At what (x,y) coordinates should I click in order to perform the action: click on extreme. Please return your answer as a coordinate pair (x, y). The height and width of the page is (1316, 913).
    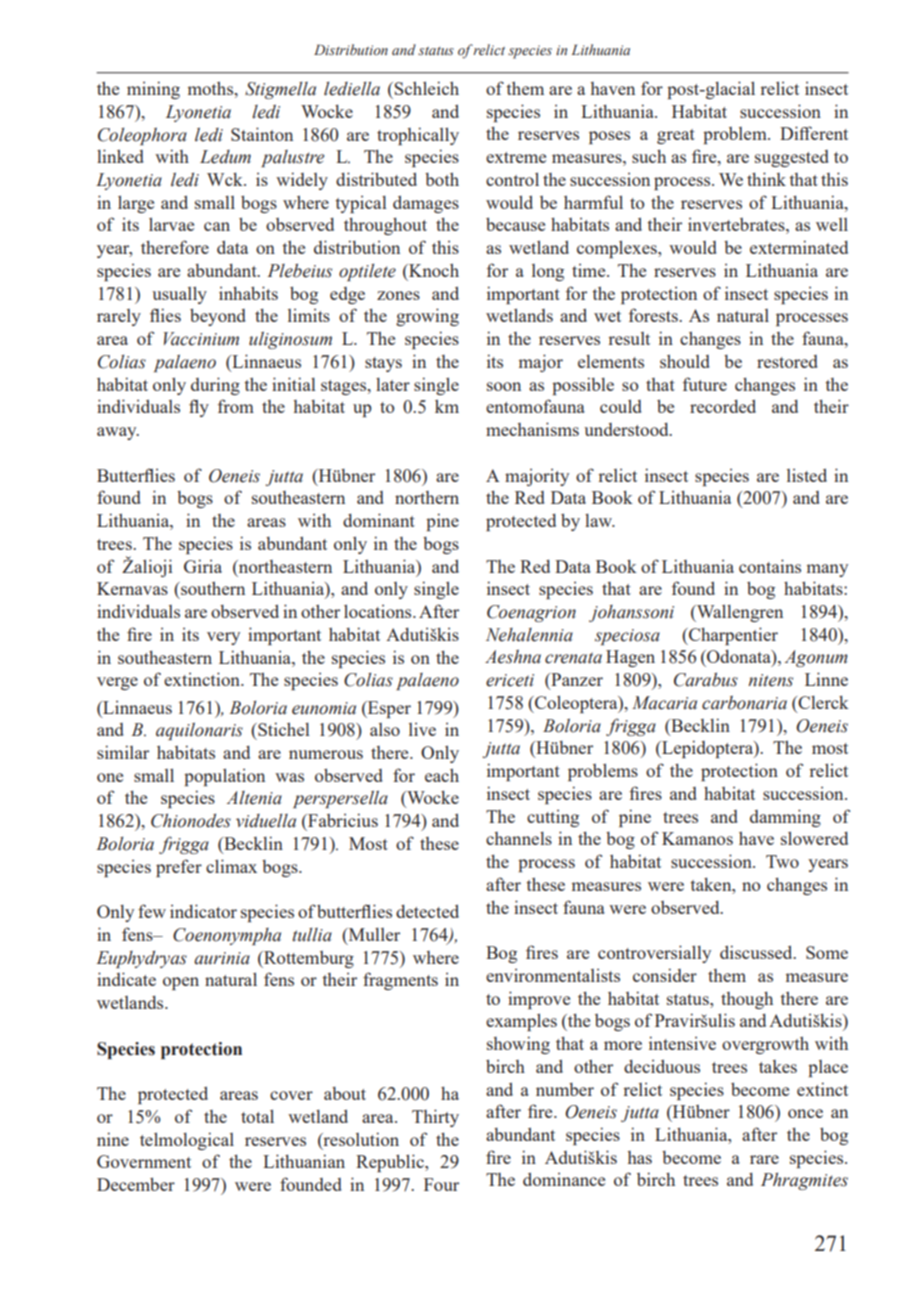
    Looking at the image, I should click on (516, 157).
